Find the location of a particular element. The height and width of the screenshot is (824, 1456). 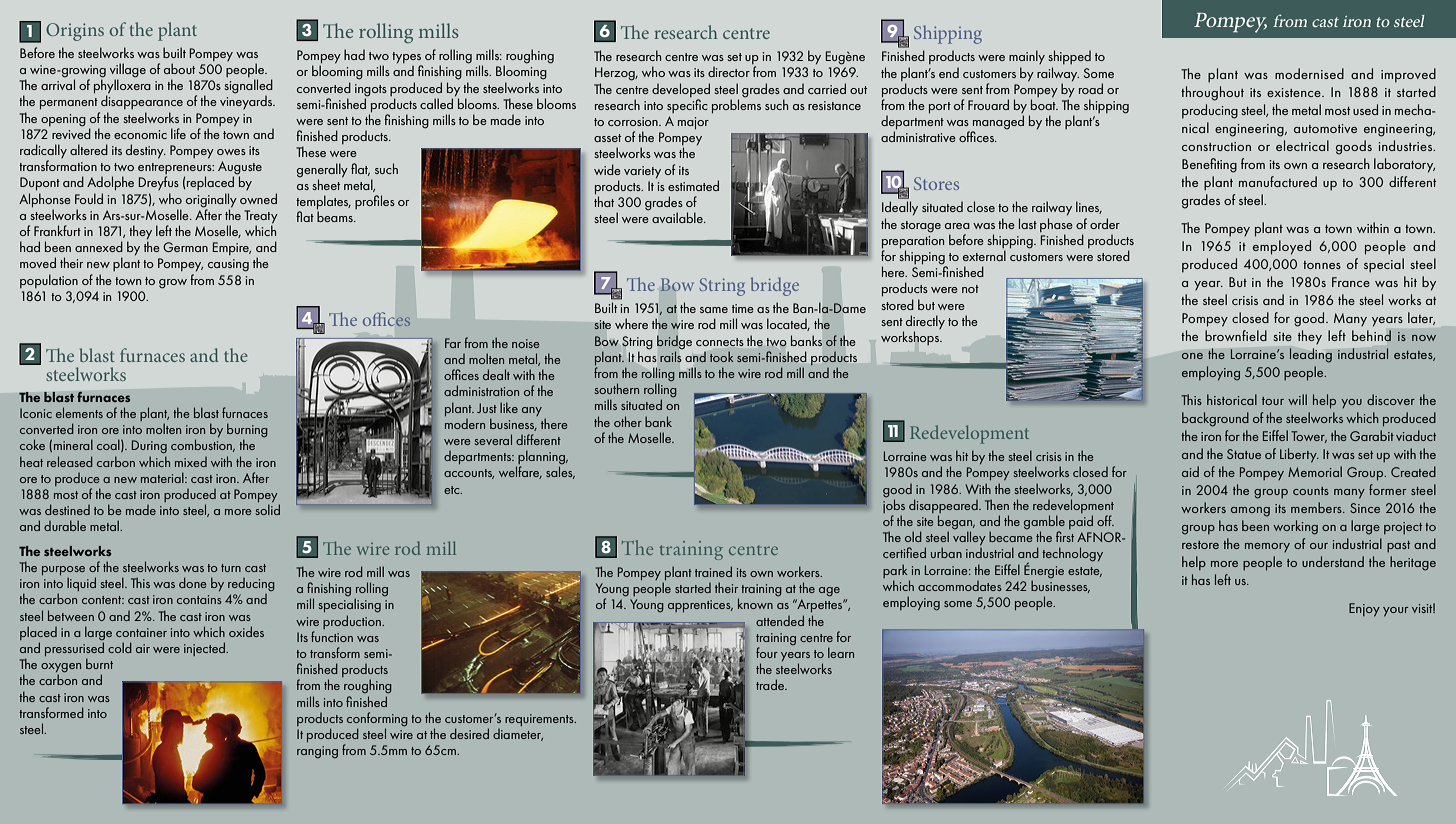

ranging is located at coordinates (317, 752).
